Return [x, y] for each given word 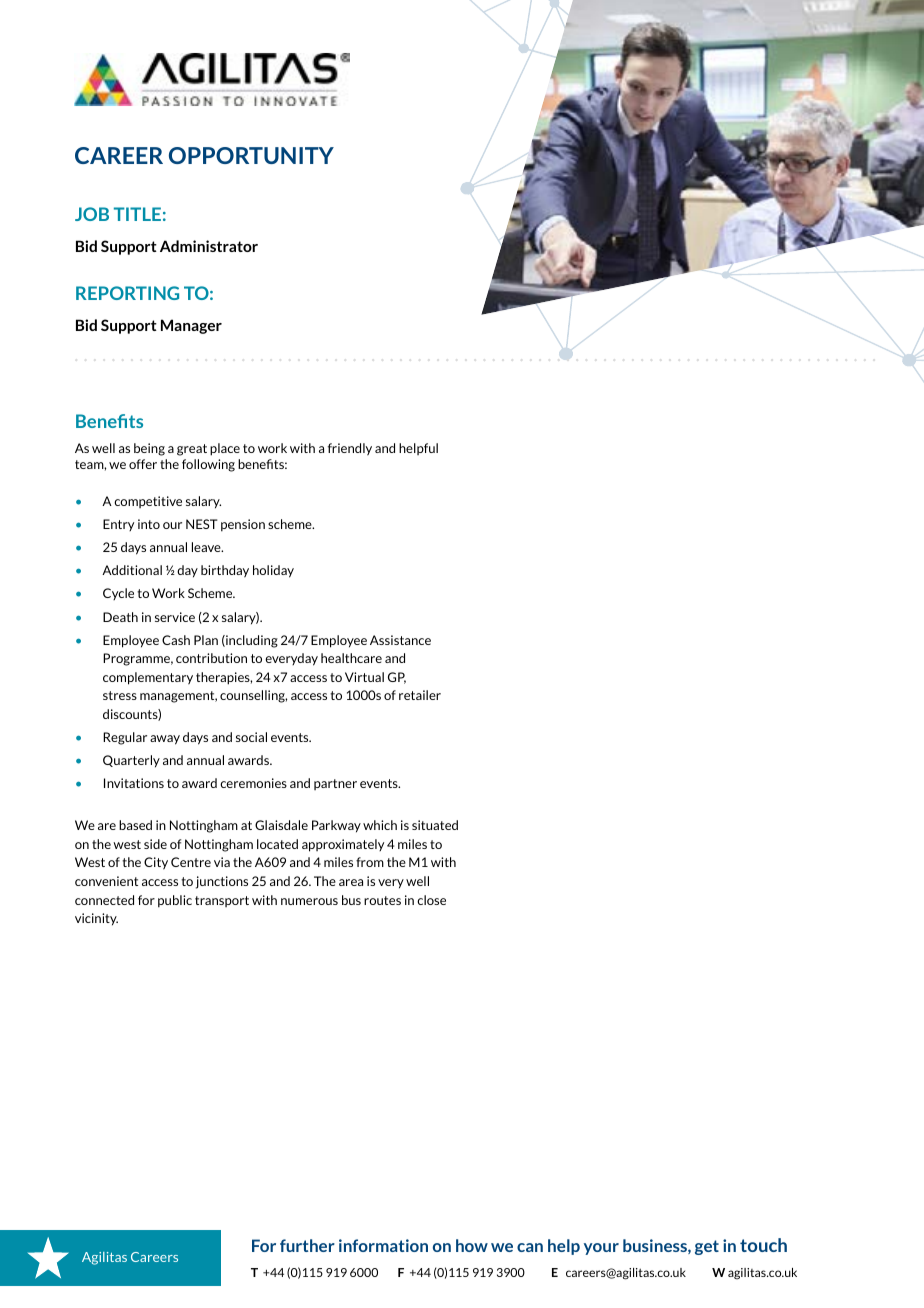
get [707, 1247]
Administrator [209, 246]
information [383, 1245]
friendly [350, 449]
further [307, 1245]
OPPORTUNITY [251, 155]
